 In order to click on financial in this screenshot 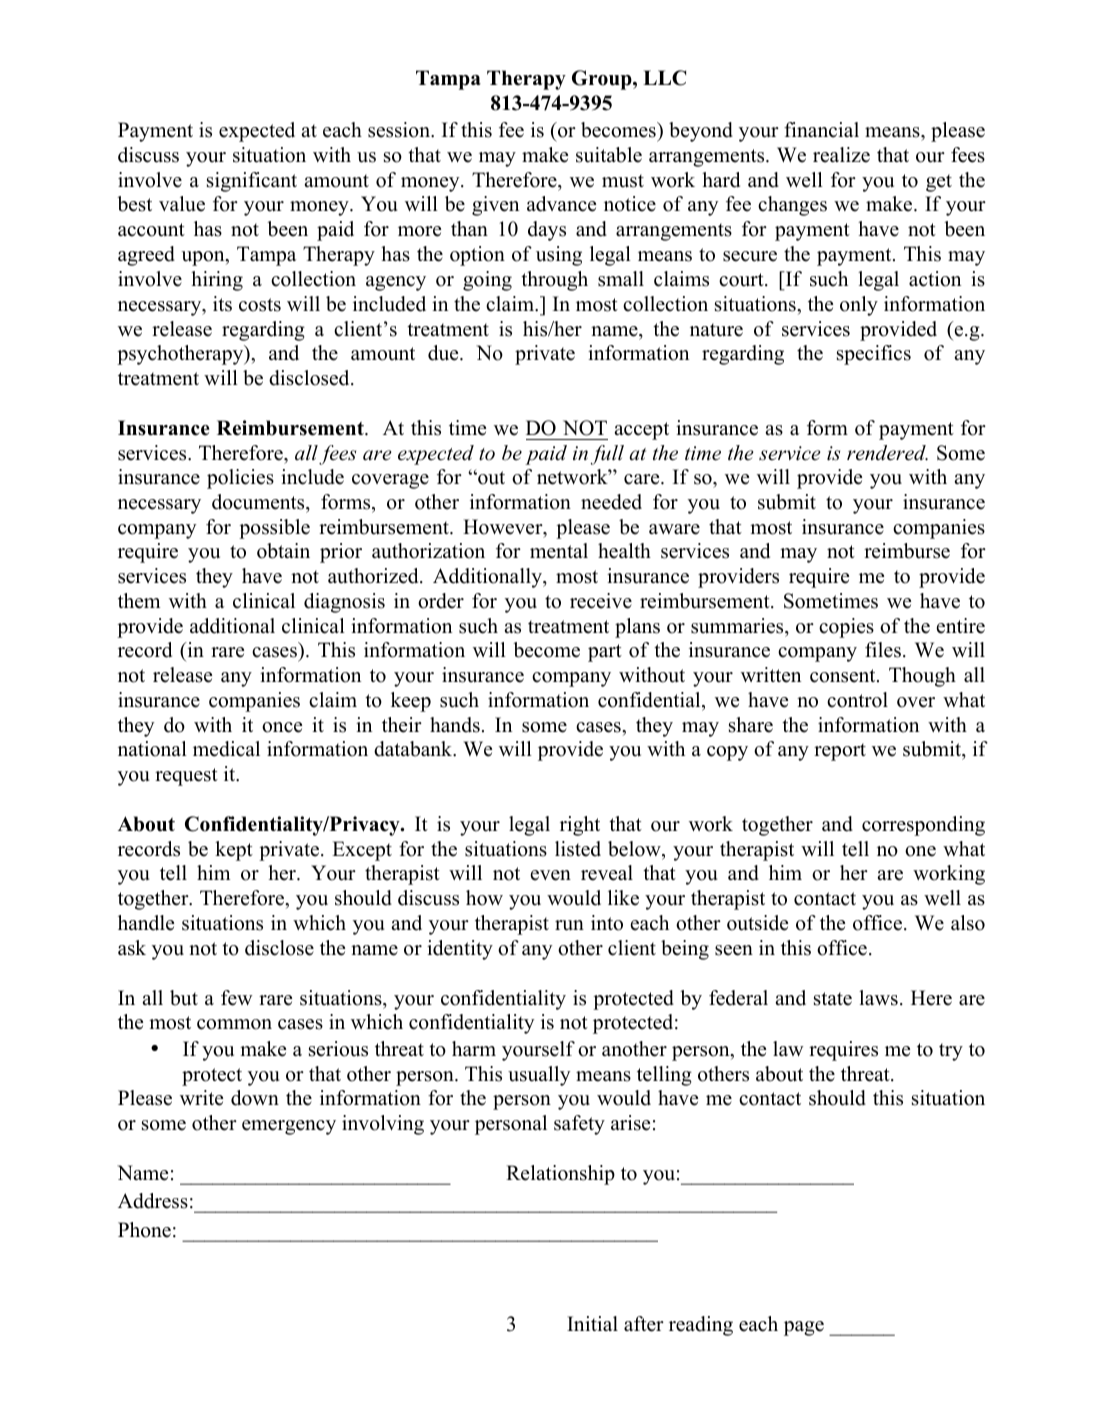, I will do `click(821, 130)`.
